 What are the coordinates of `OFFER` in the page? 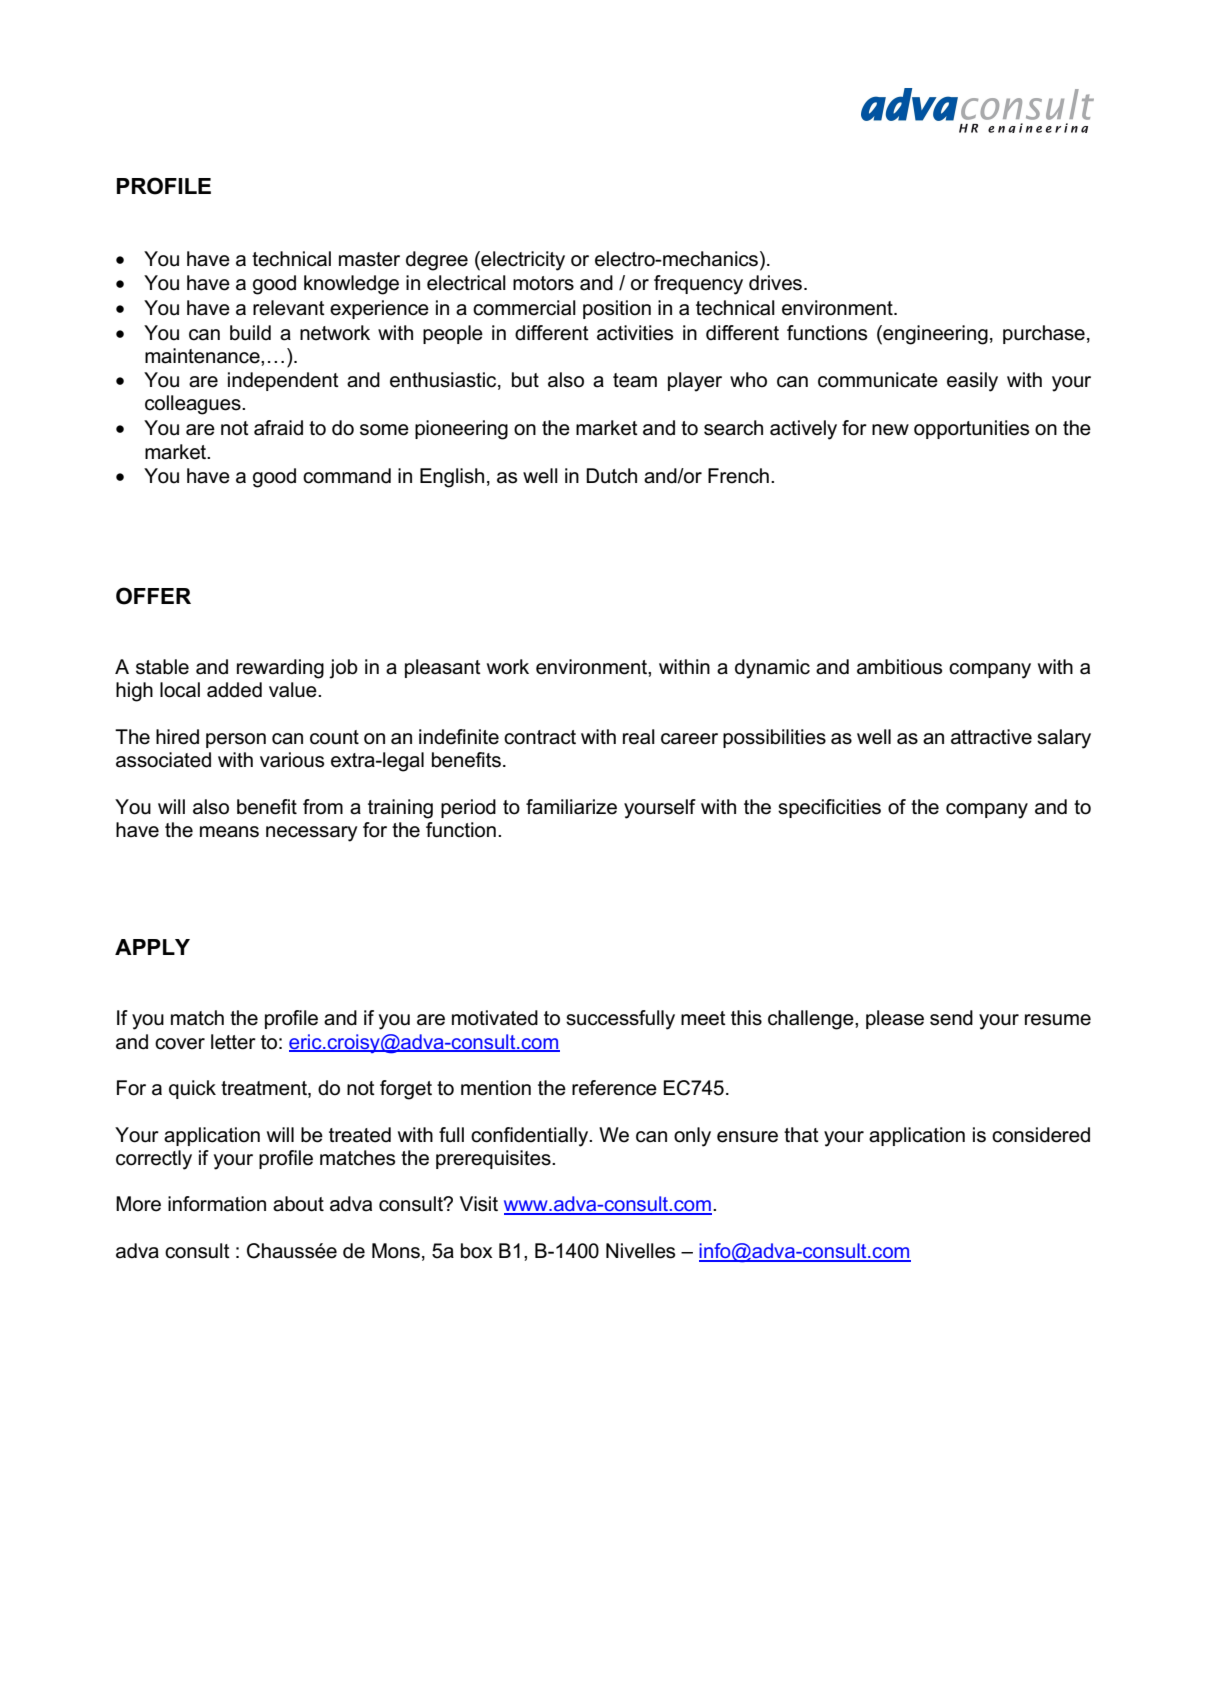 It's located at (153, 596).
